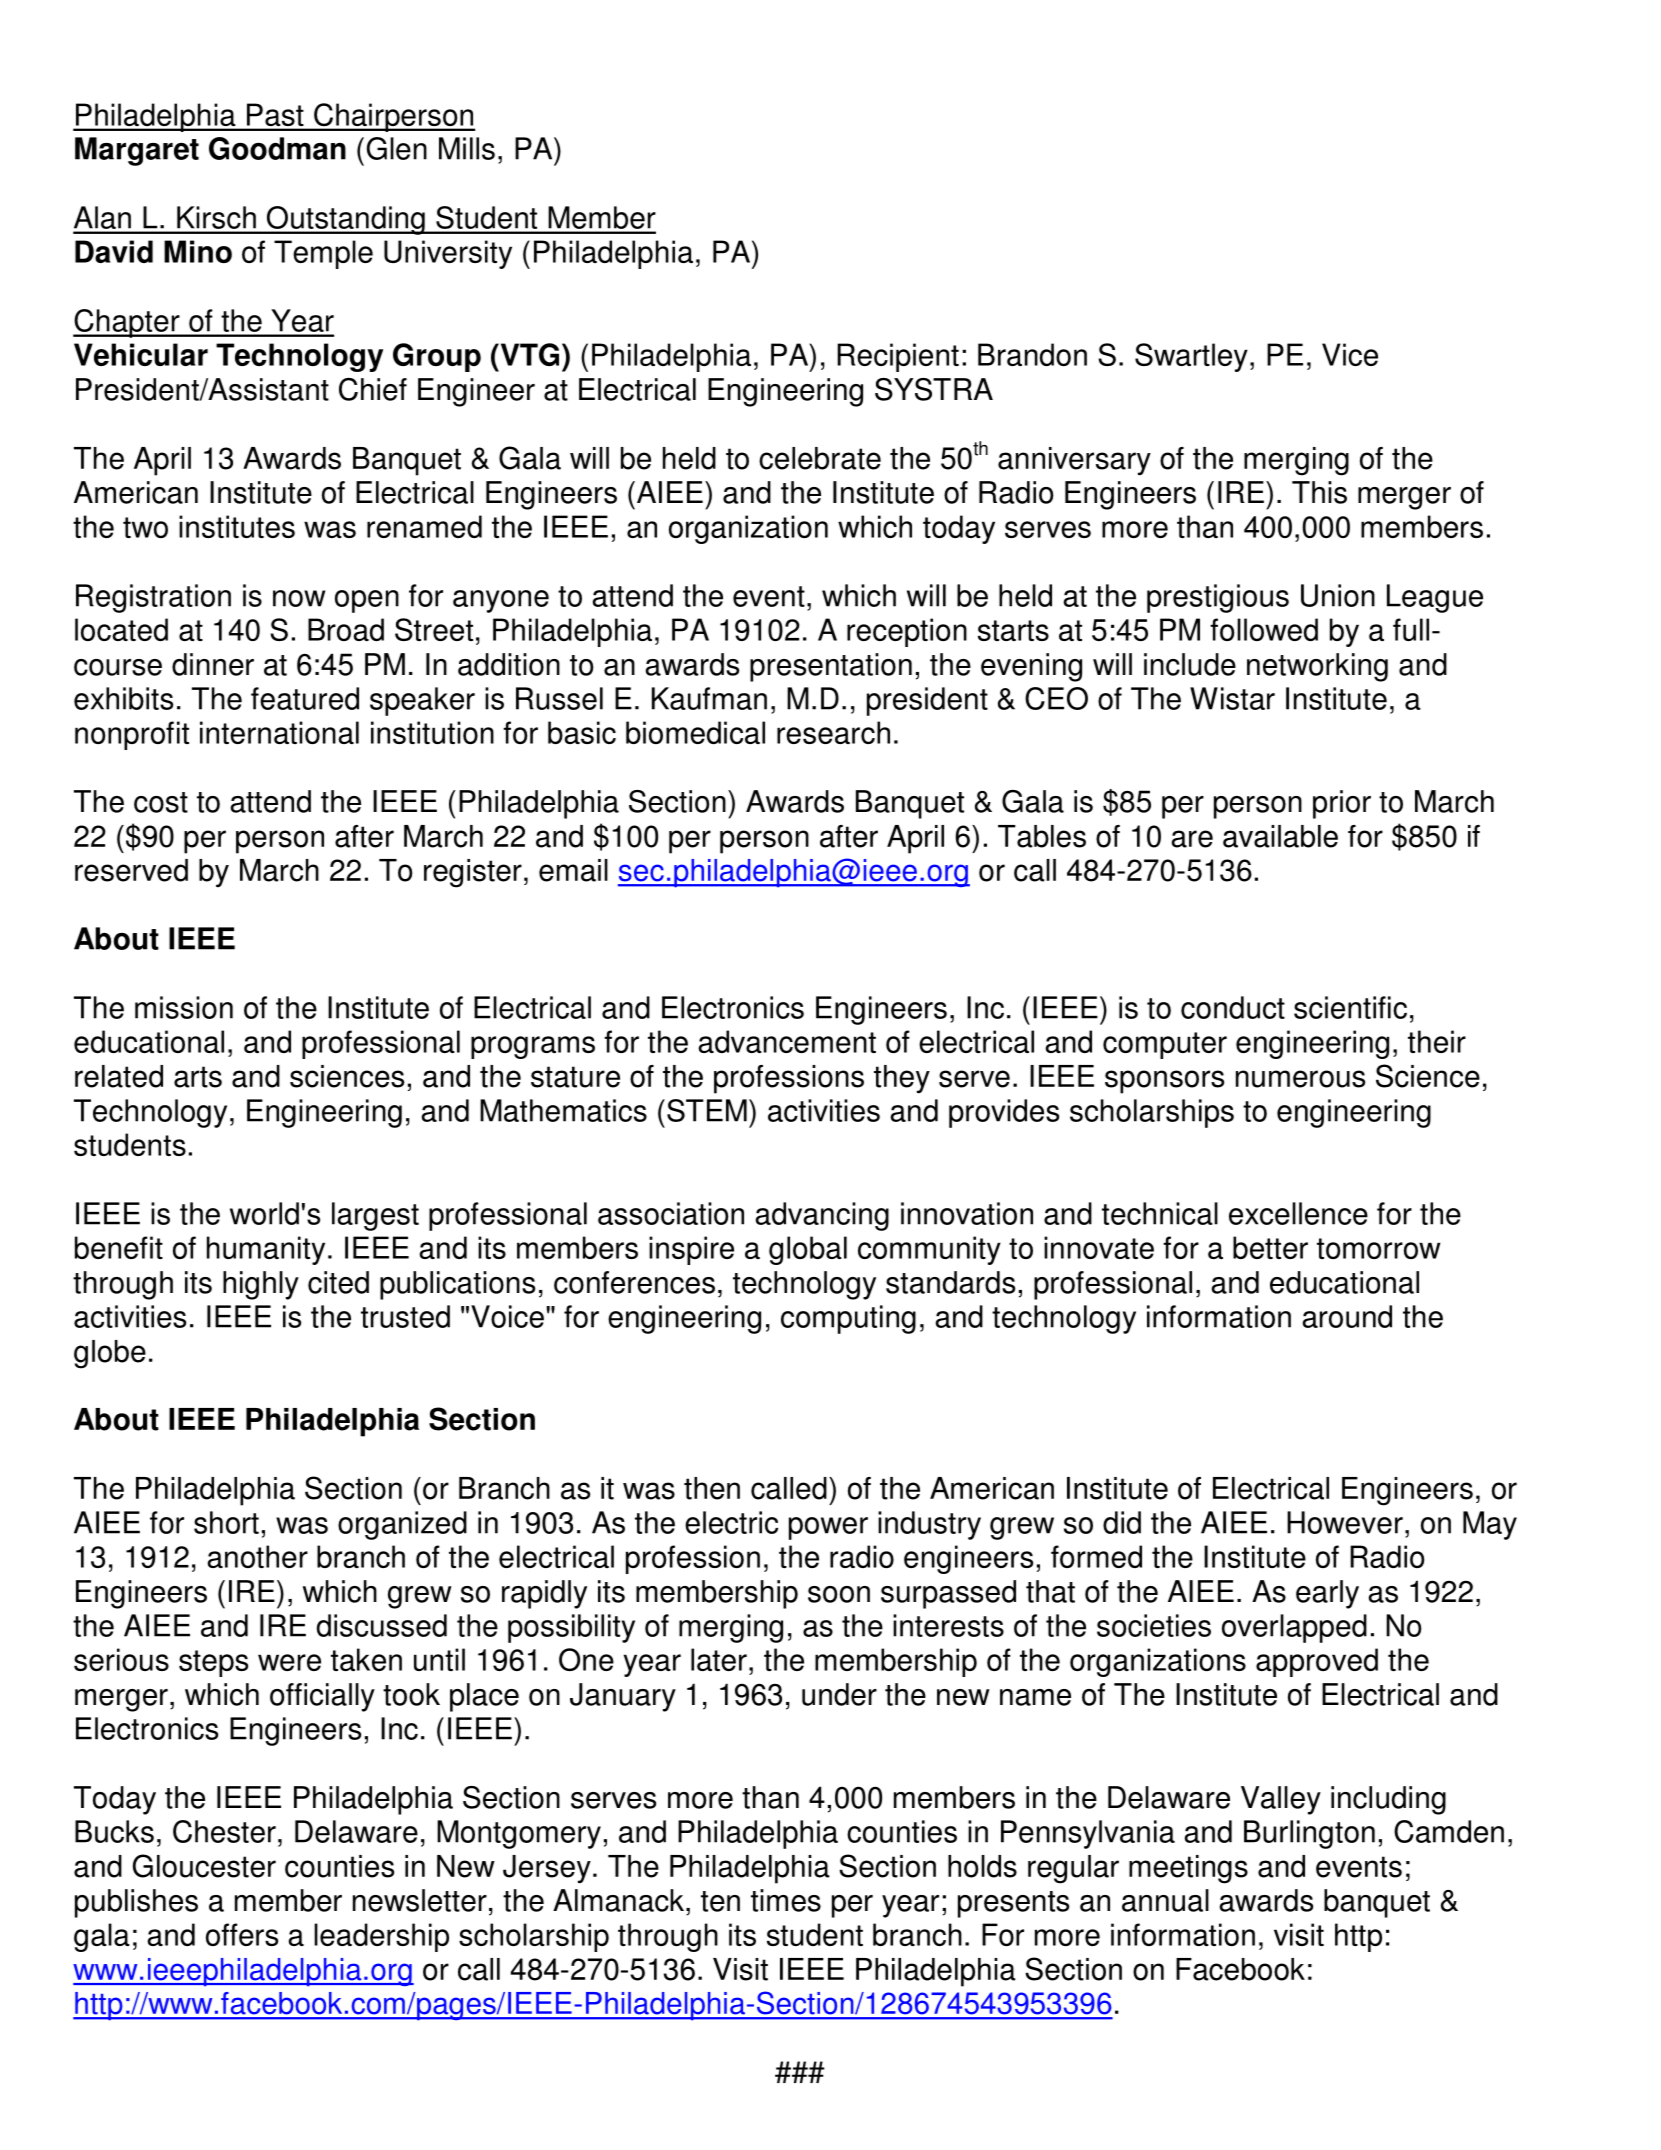  I want to click on mission, so click(184, 1007).
